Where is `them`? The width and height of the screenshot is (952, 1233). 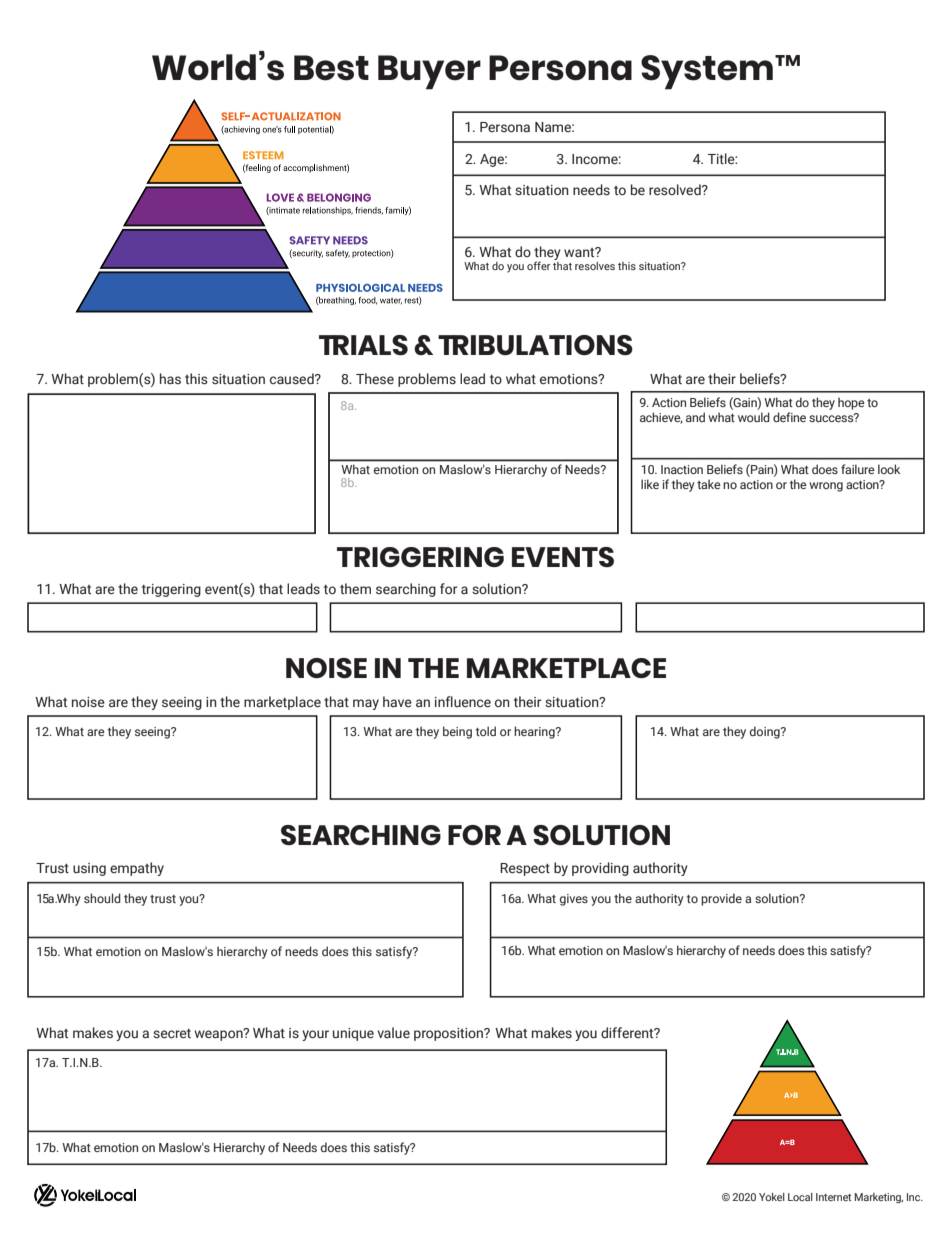
them is located at coordinates (355, 588).
